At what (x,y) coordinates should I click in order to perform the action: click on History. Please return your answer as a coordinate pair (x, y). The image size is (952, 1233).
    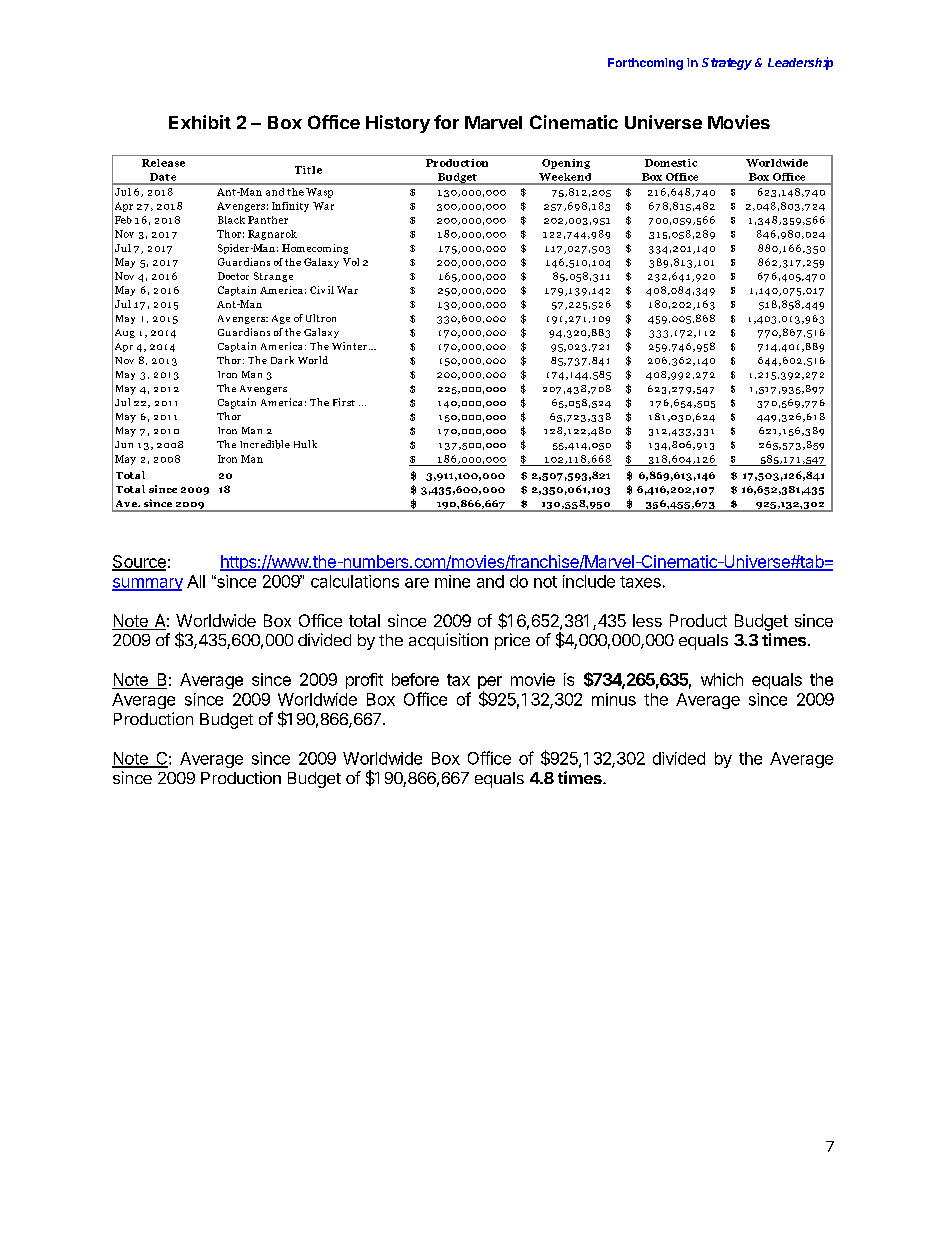
    Looking at the image, I should click on (398, 124).
